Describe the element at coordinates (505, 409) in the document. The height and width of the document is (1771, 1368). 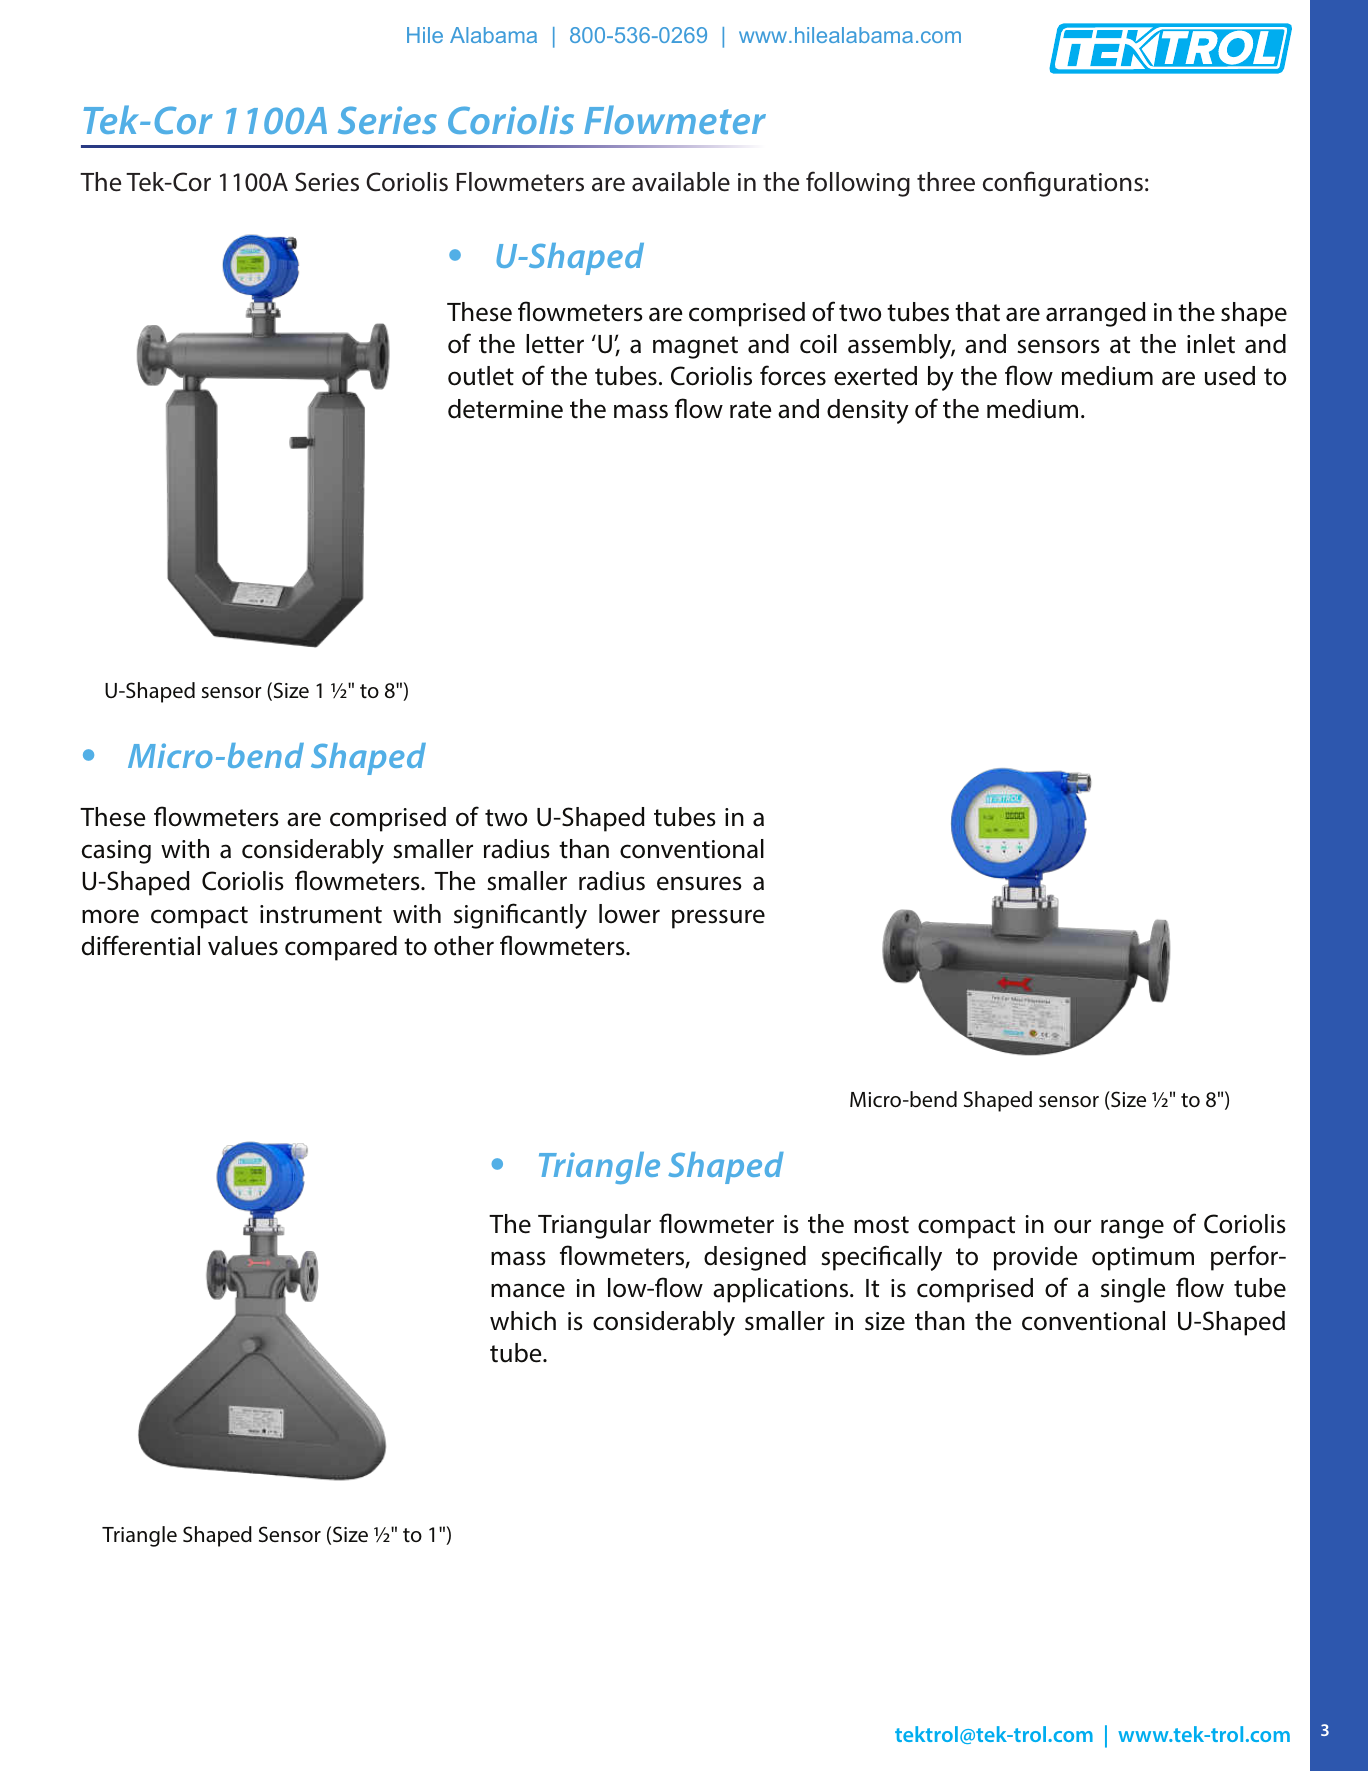
I see `determine` at that location.
